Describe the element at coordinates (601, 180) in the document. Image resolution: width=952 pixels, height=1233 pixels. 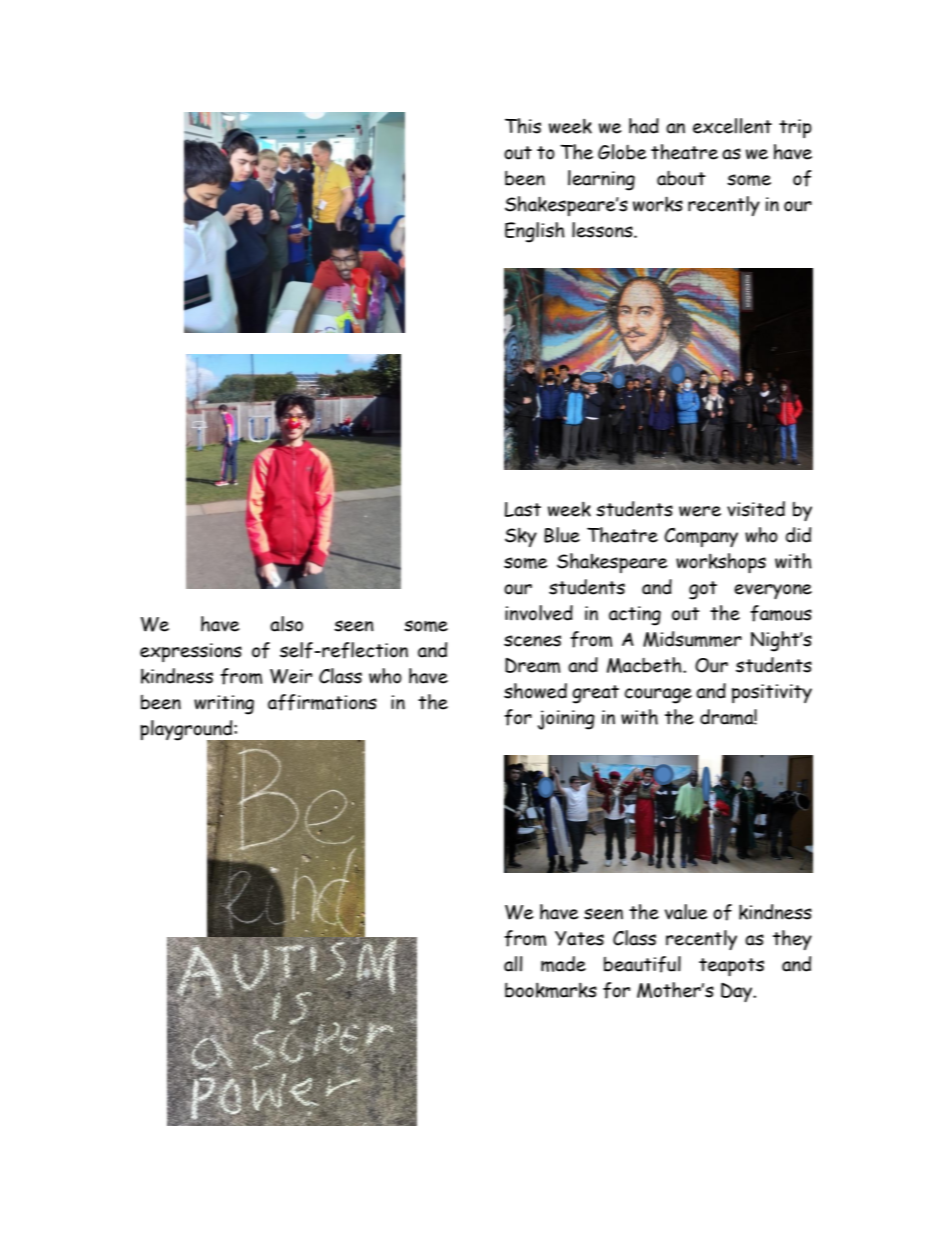
I see `learning` at that location.
